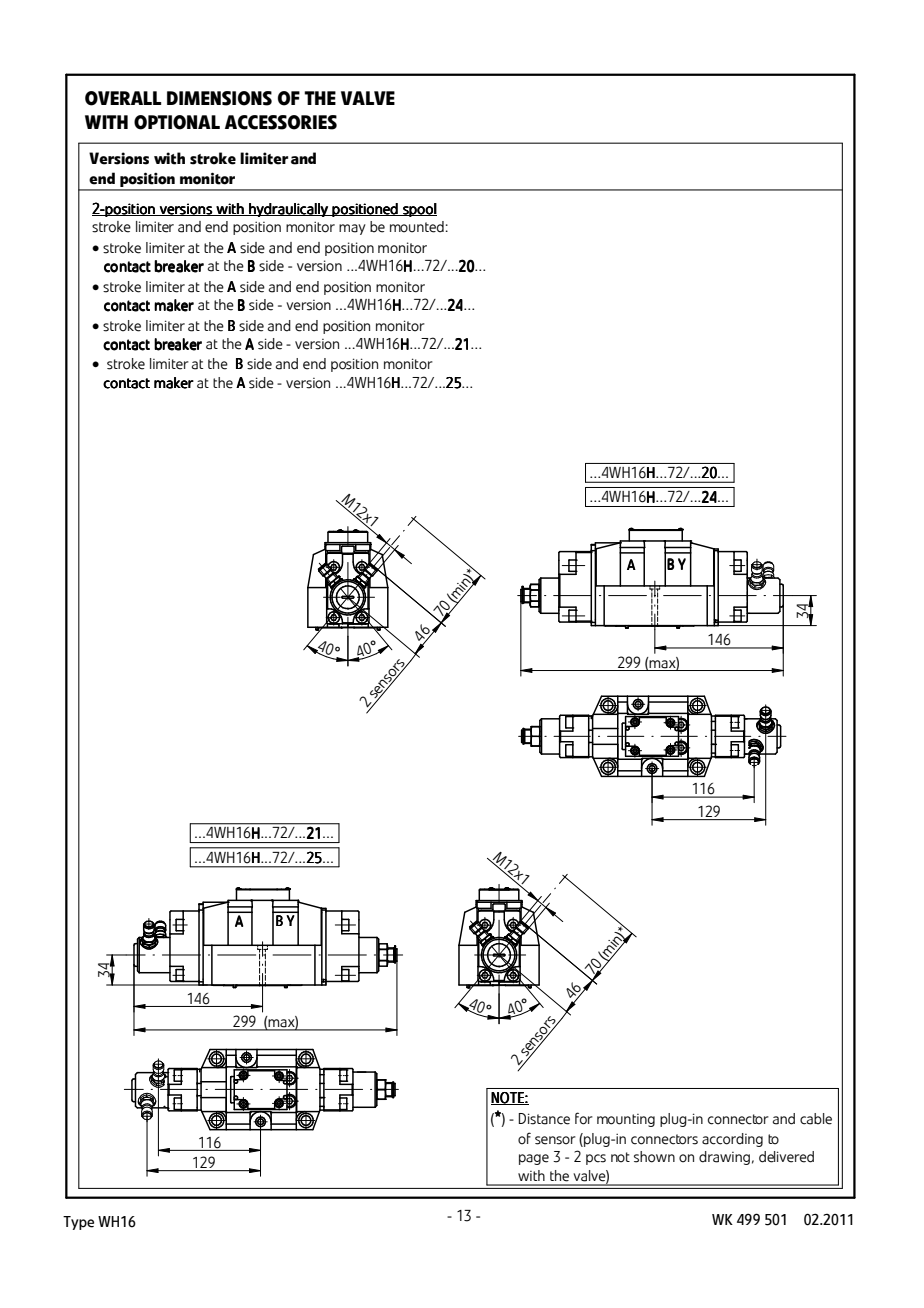 This screenshot has height=1308, width=924. Describe the element at coordinates (816, 1119) in the screenshot. I see `cable` at that location.
